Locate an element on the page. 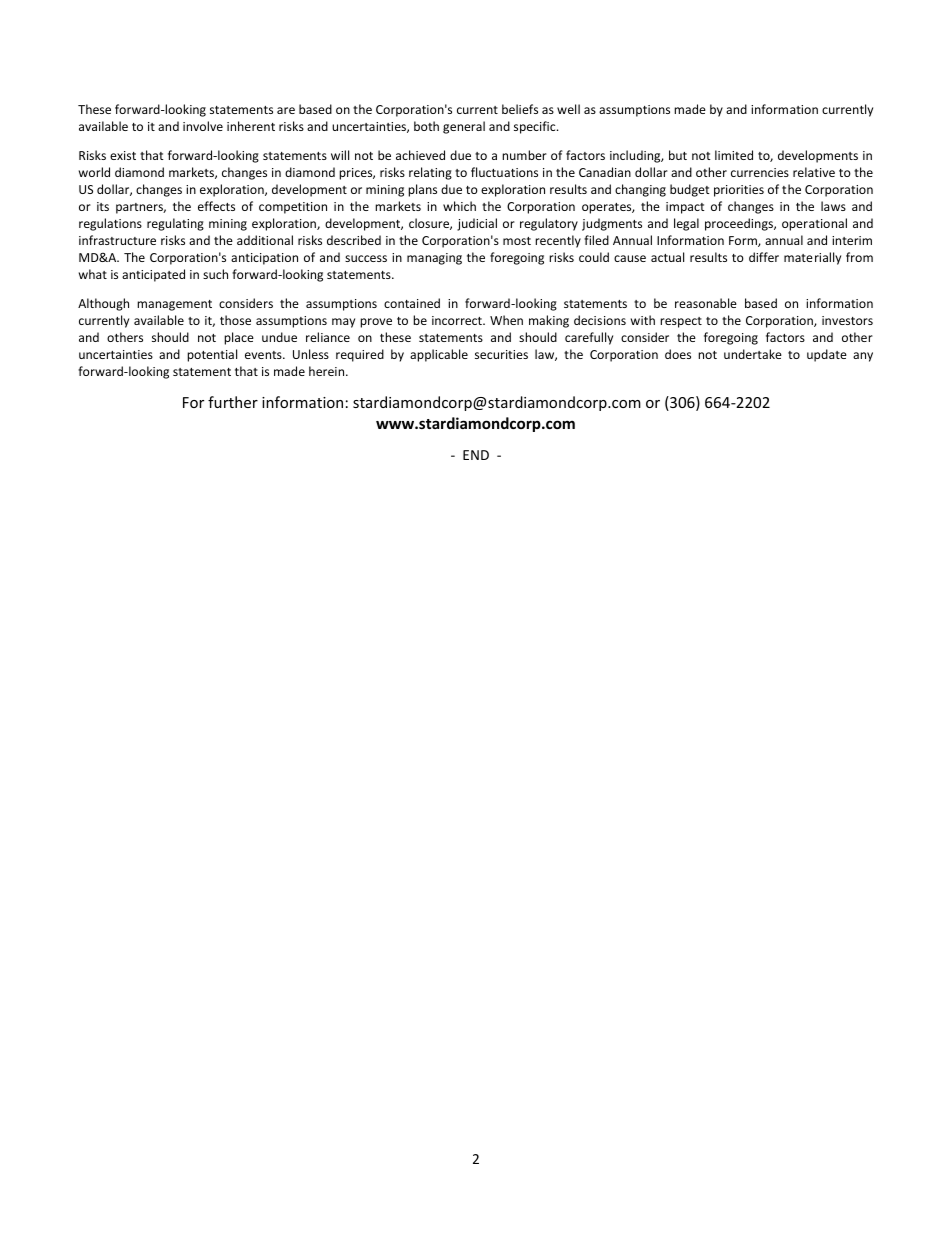 This page has width=952, height=1233. anticipated is located at coordinates (153, 275).
